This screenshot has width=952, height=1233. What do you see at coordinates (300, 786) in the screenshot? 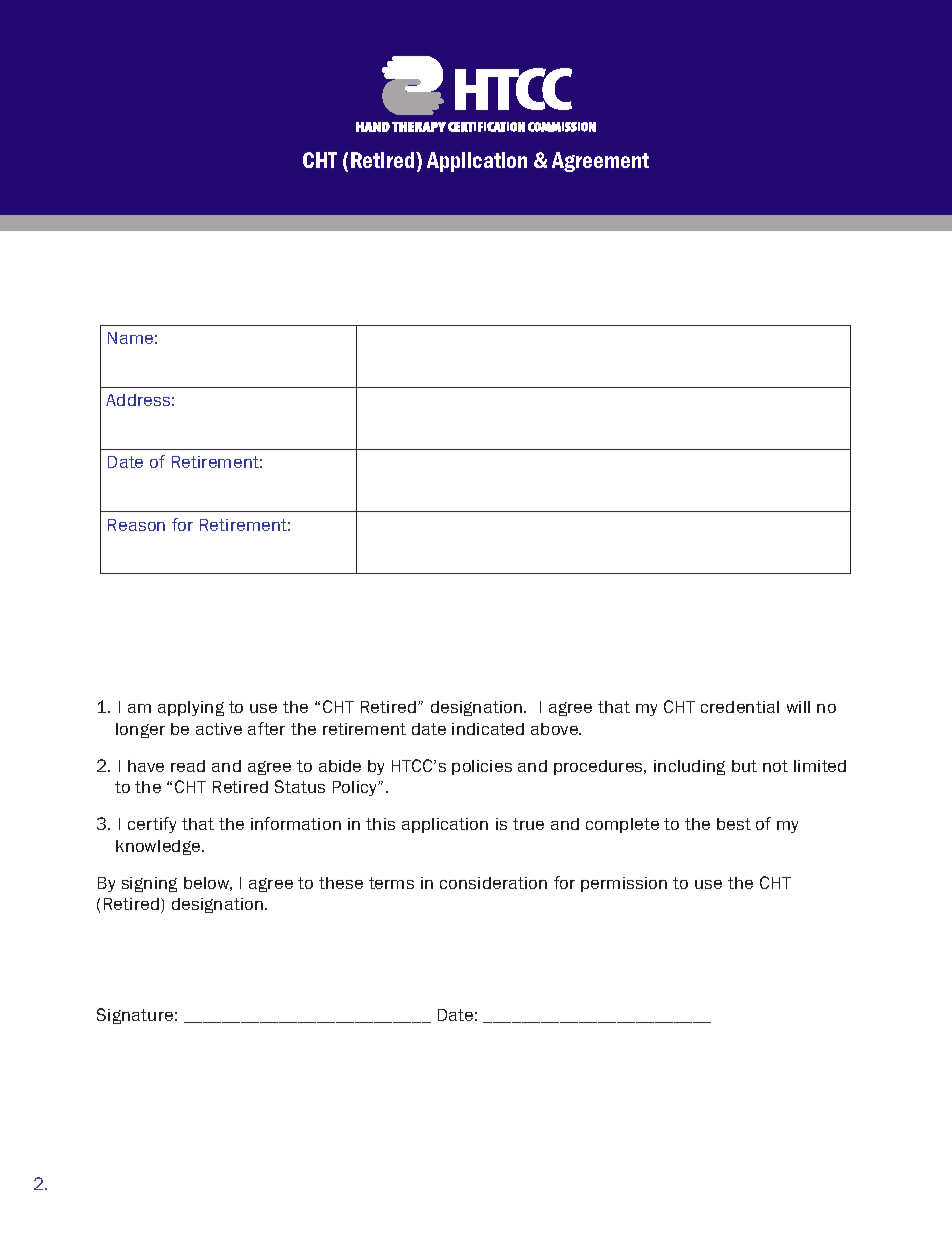
I see `Status` at bounding box center [300, 786].
